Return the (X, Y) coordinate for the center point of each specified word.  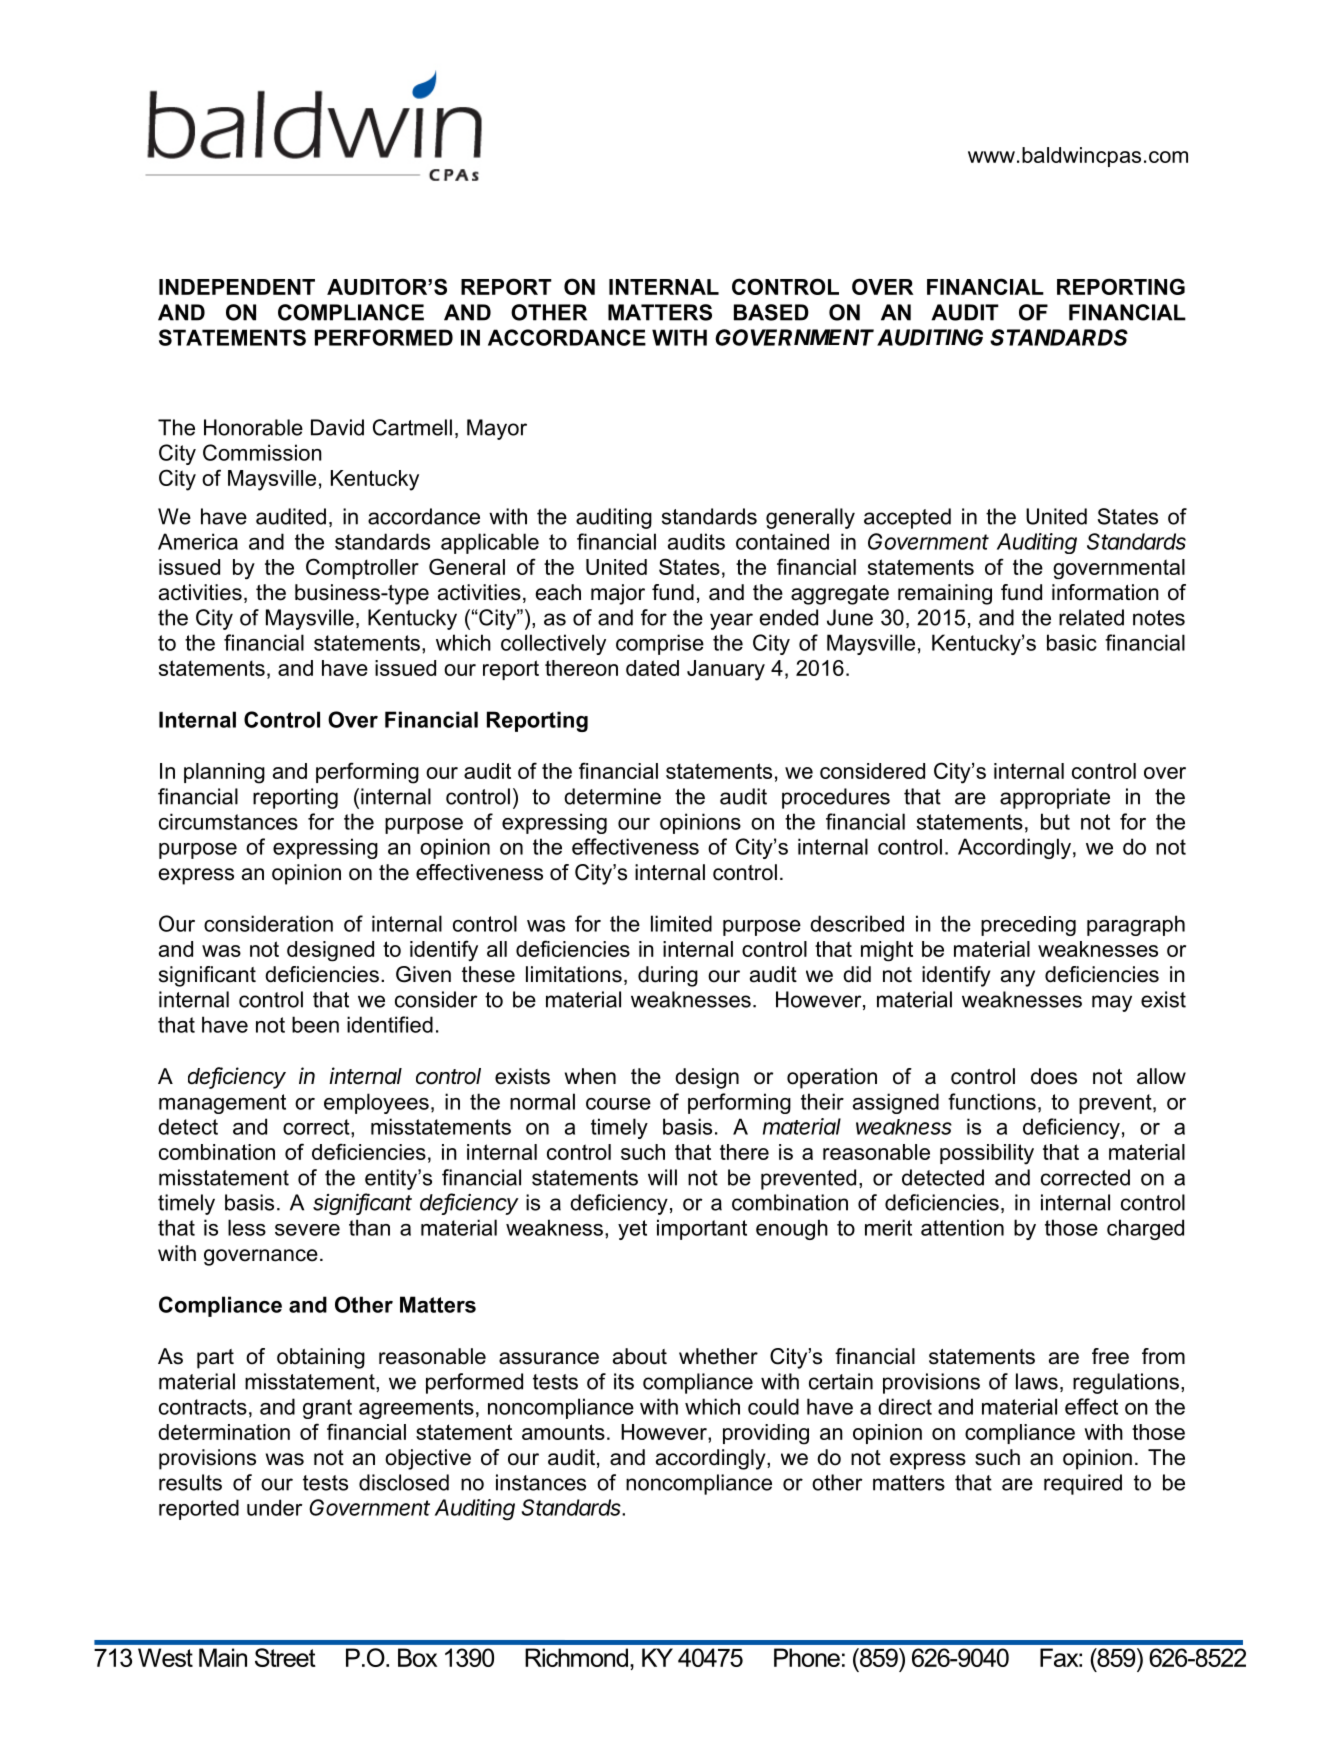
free (1110, 1356)
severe (307, 1230)
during (668, 976)
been (315, 1024)
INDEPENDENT (237, 287)
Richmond (576, 1657)
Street (285, 1657)
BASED (771, 312)
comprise (660, 644)
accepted (907, 518)
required (1083, 1484)
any (1018, 978)
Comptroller (362, 568)
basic (1072, 642)
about (640, 1356)
